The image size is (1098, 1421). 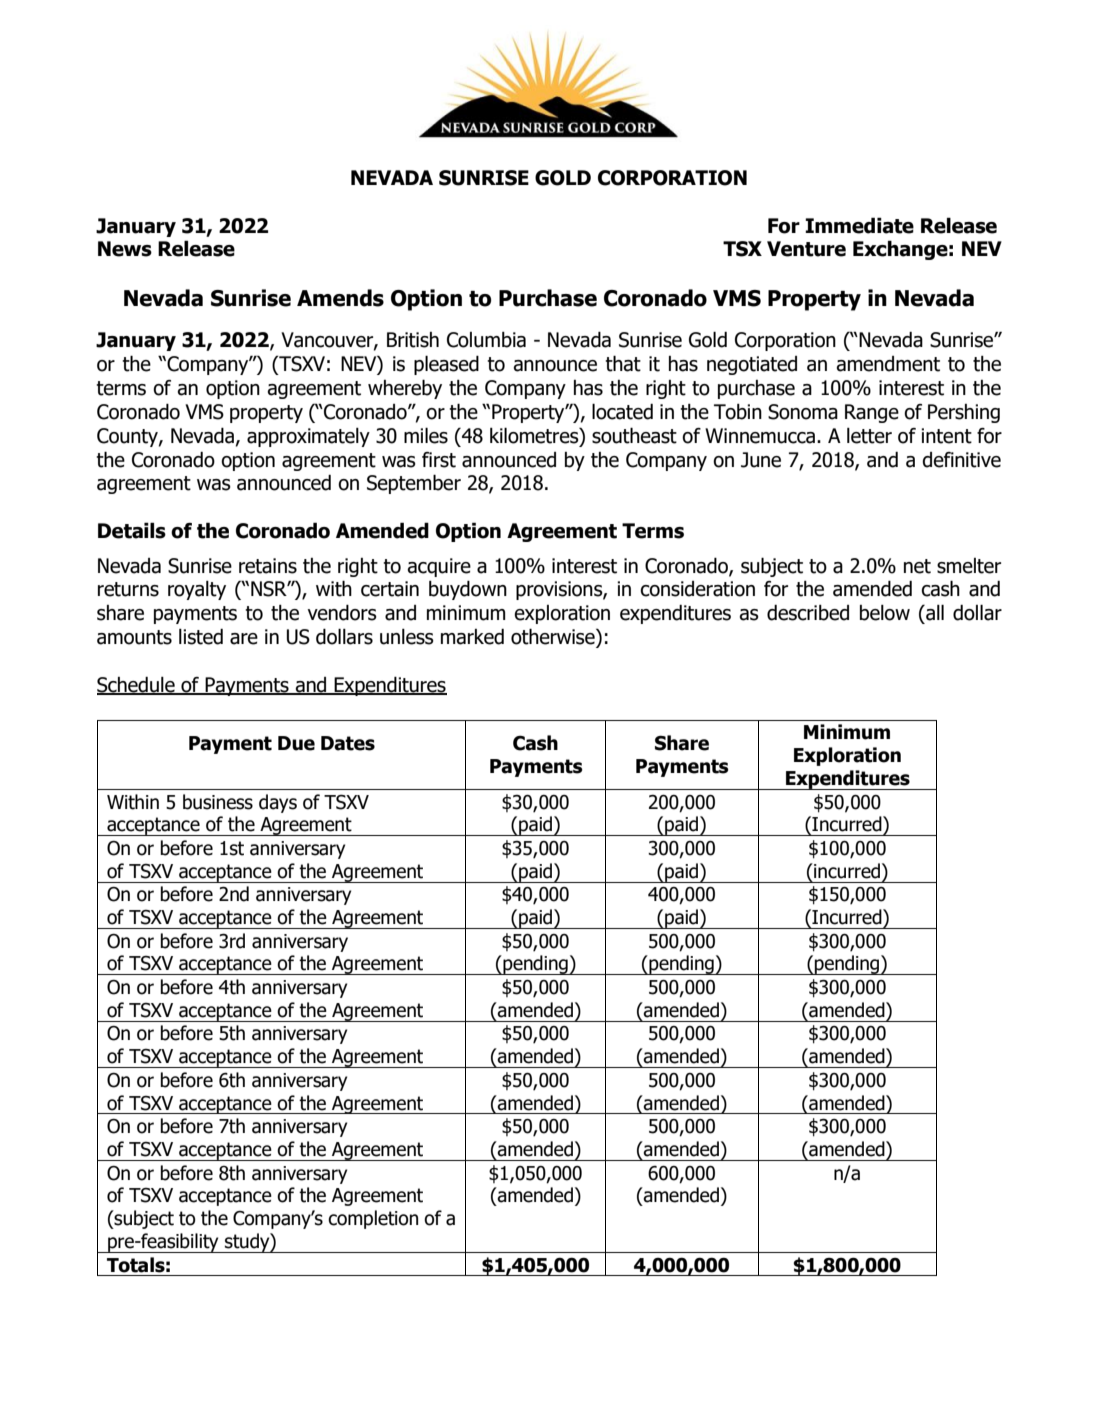 What do you see at coordinates (218, 802) in the screenshot?
I see `business` at bounding box center [218, 802].
